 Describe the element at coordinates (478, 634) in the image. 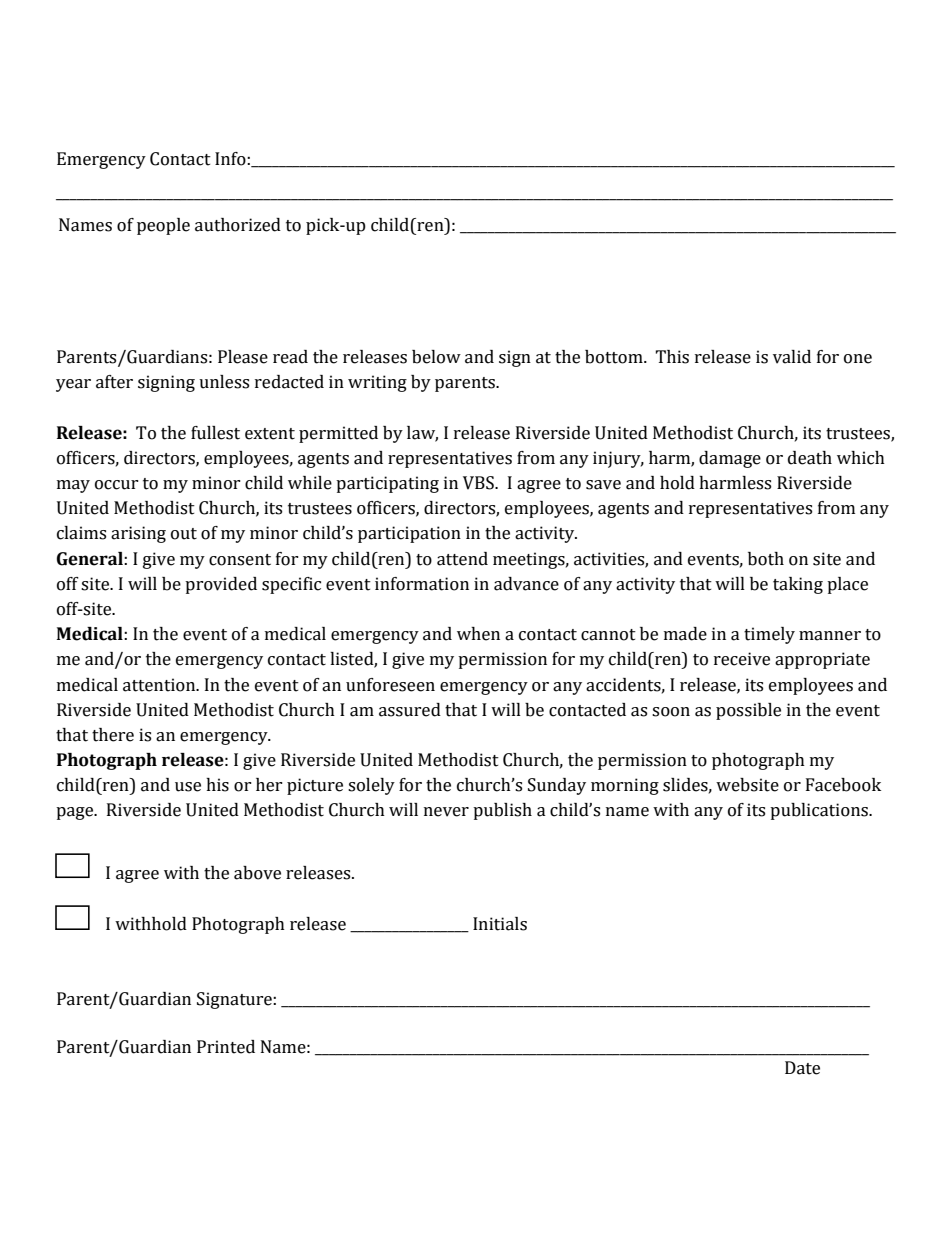

I see `when` at that location.
